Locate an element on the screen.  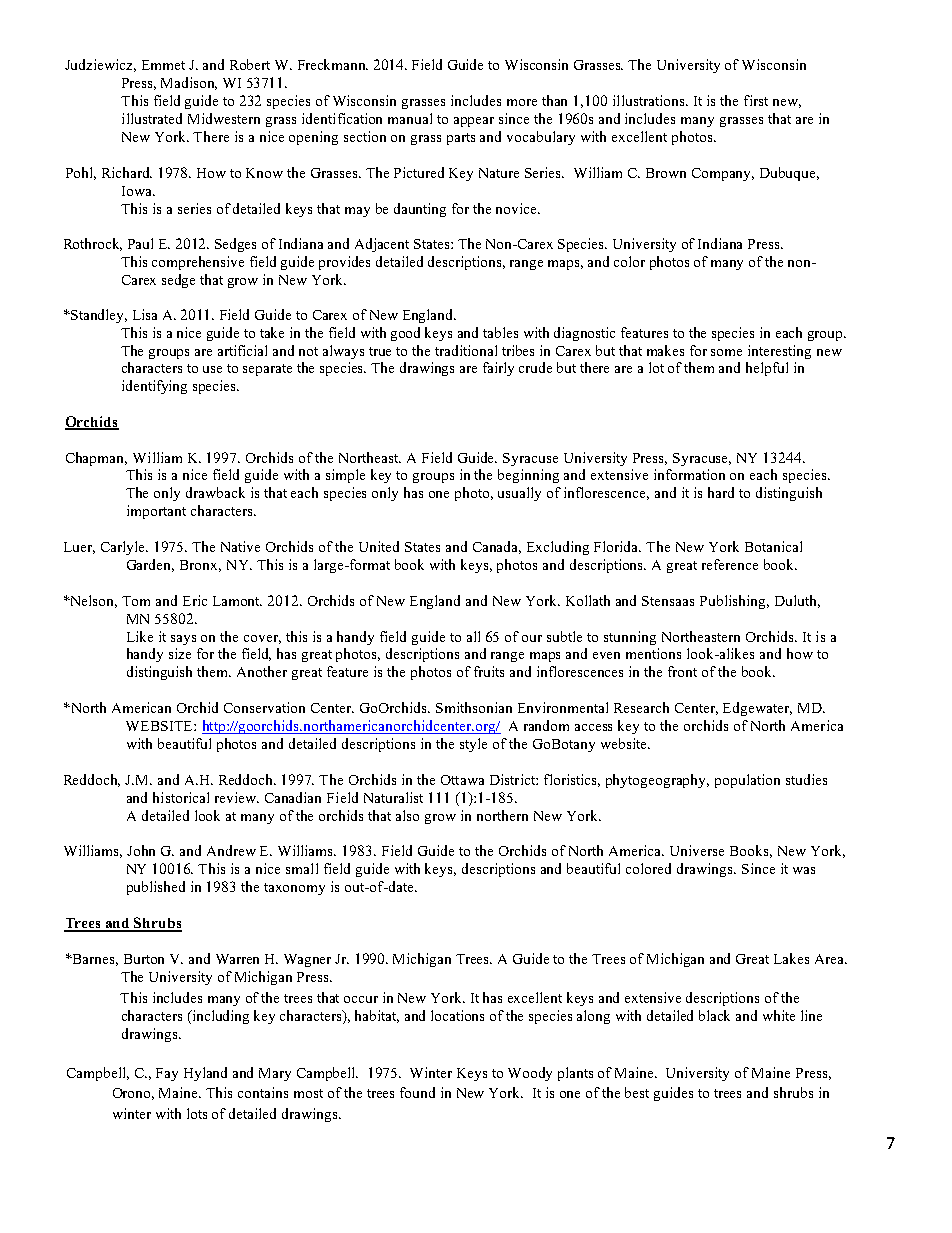
appear is located at coordinates (474, 122).
